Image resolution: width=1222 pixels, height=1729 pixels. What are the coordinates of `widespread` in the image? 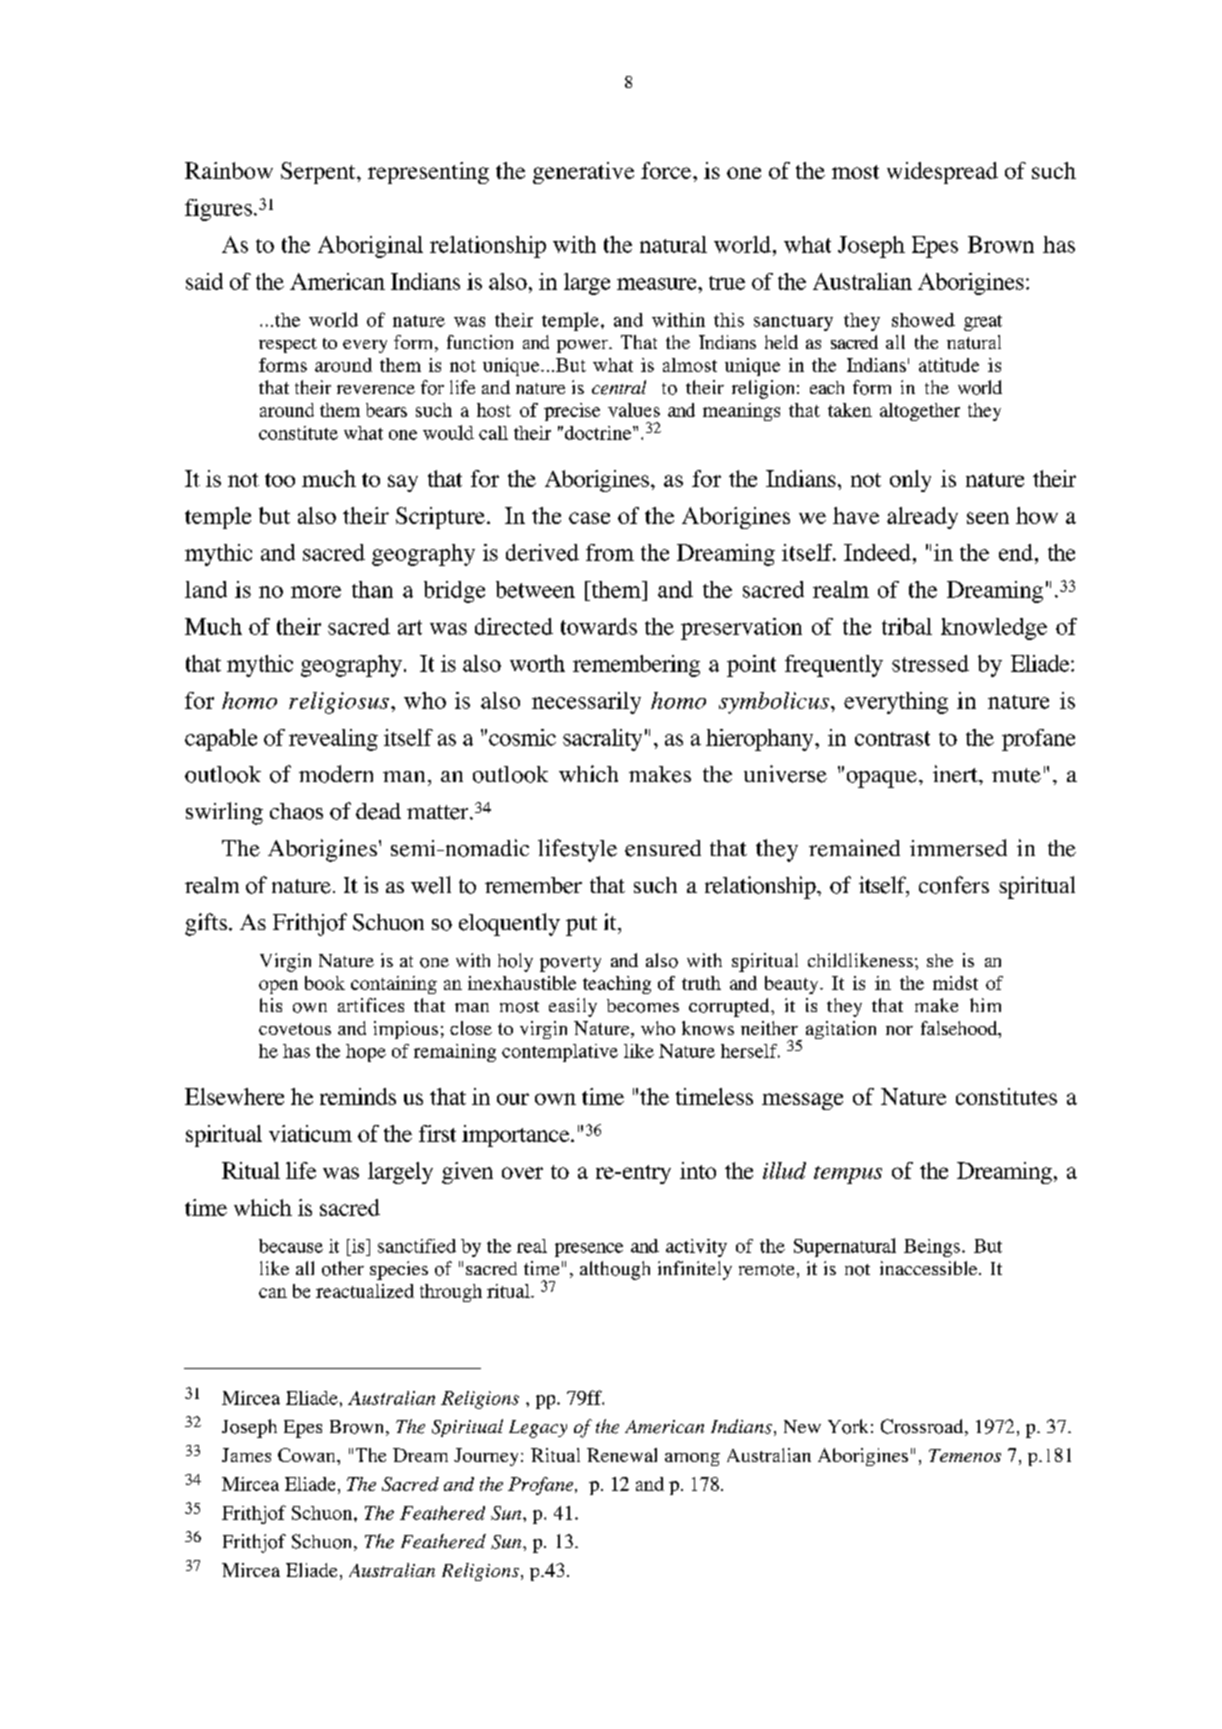 It's located at (942, 173).
